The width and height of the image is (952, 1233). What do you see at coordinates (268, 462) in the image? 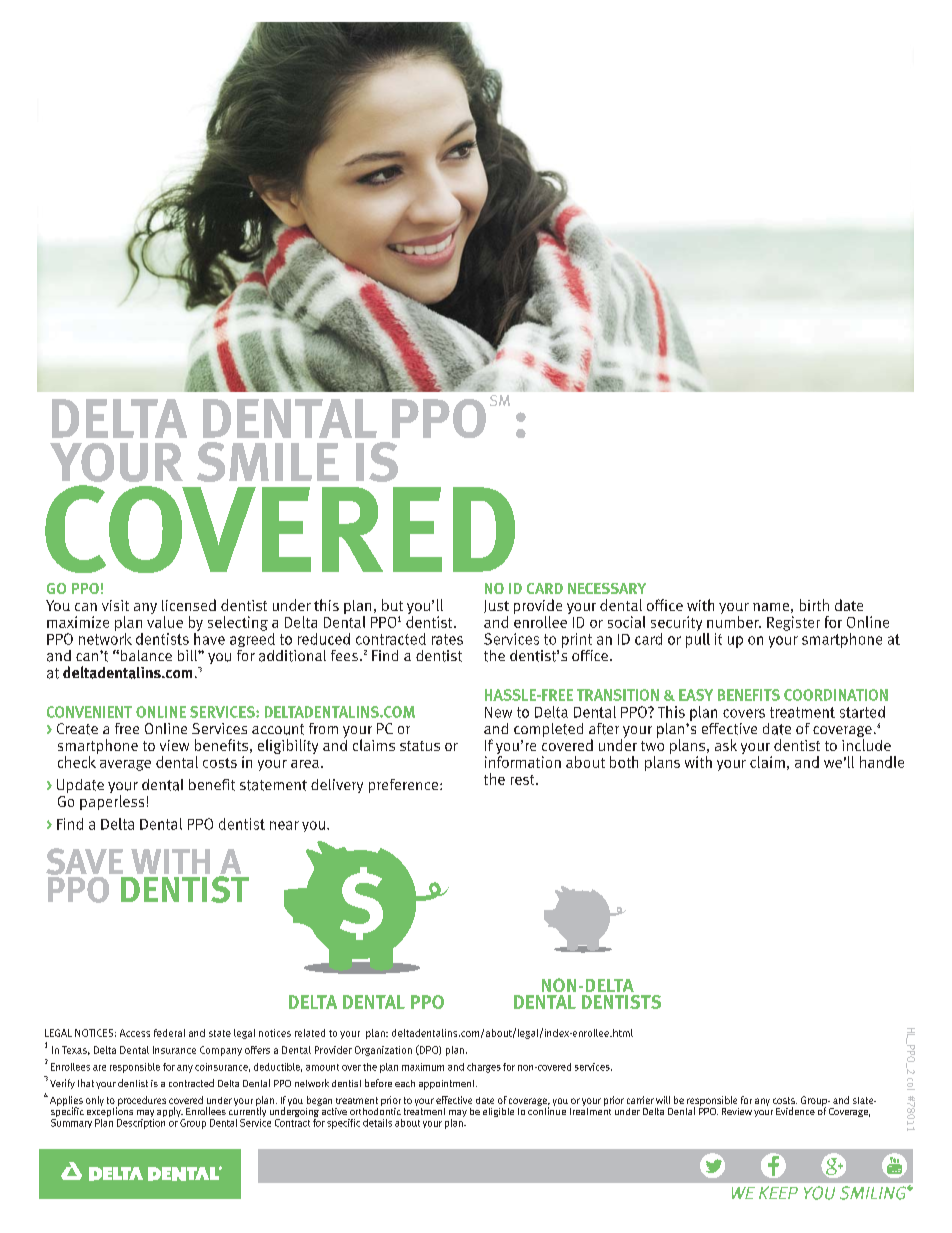
I see `SMILE` at bounding box center [268, 462].
